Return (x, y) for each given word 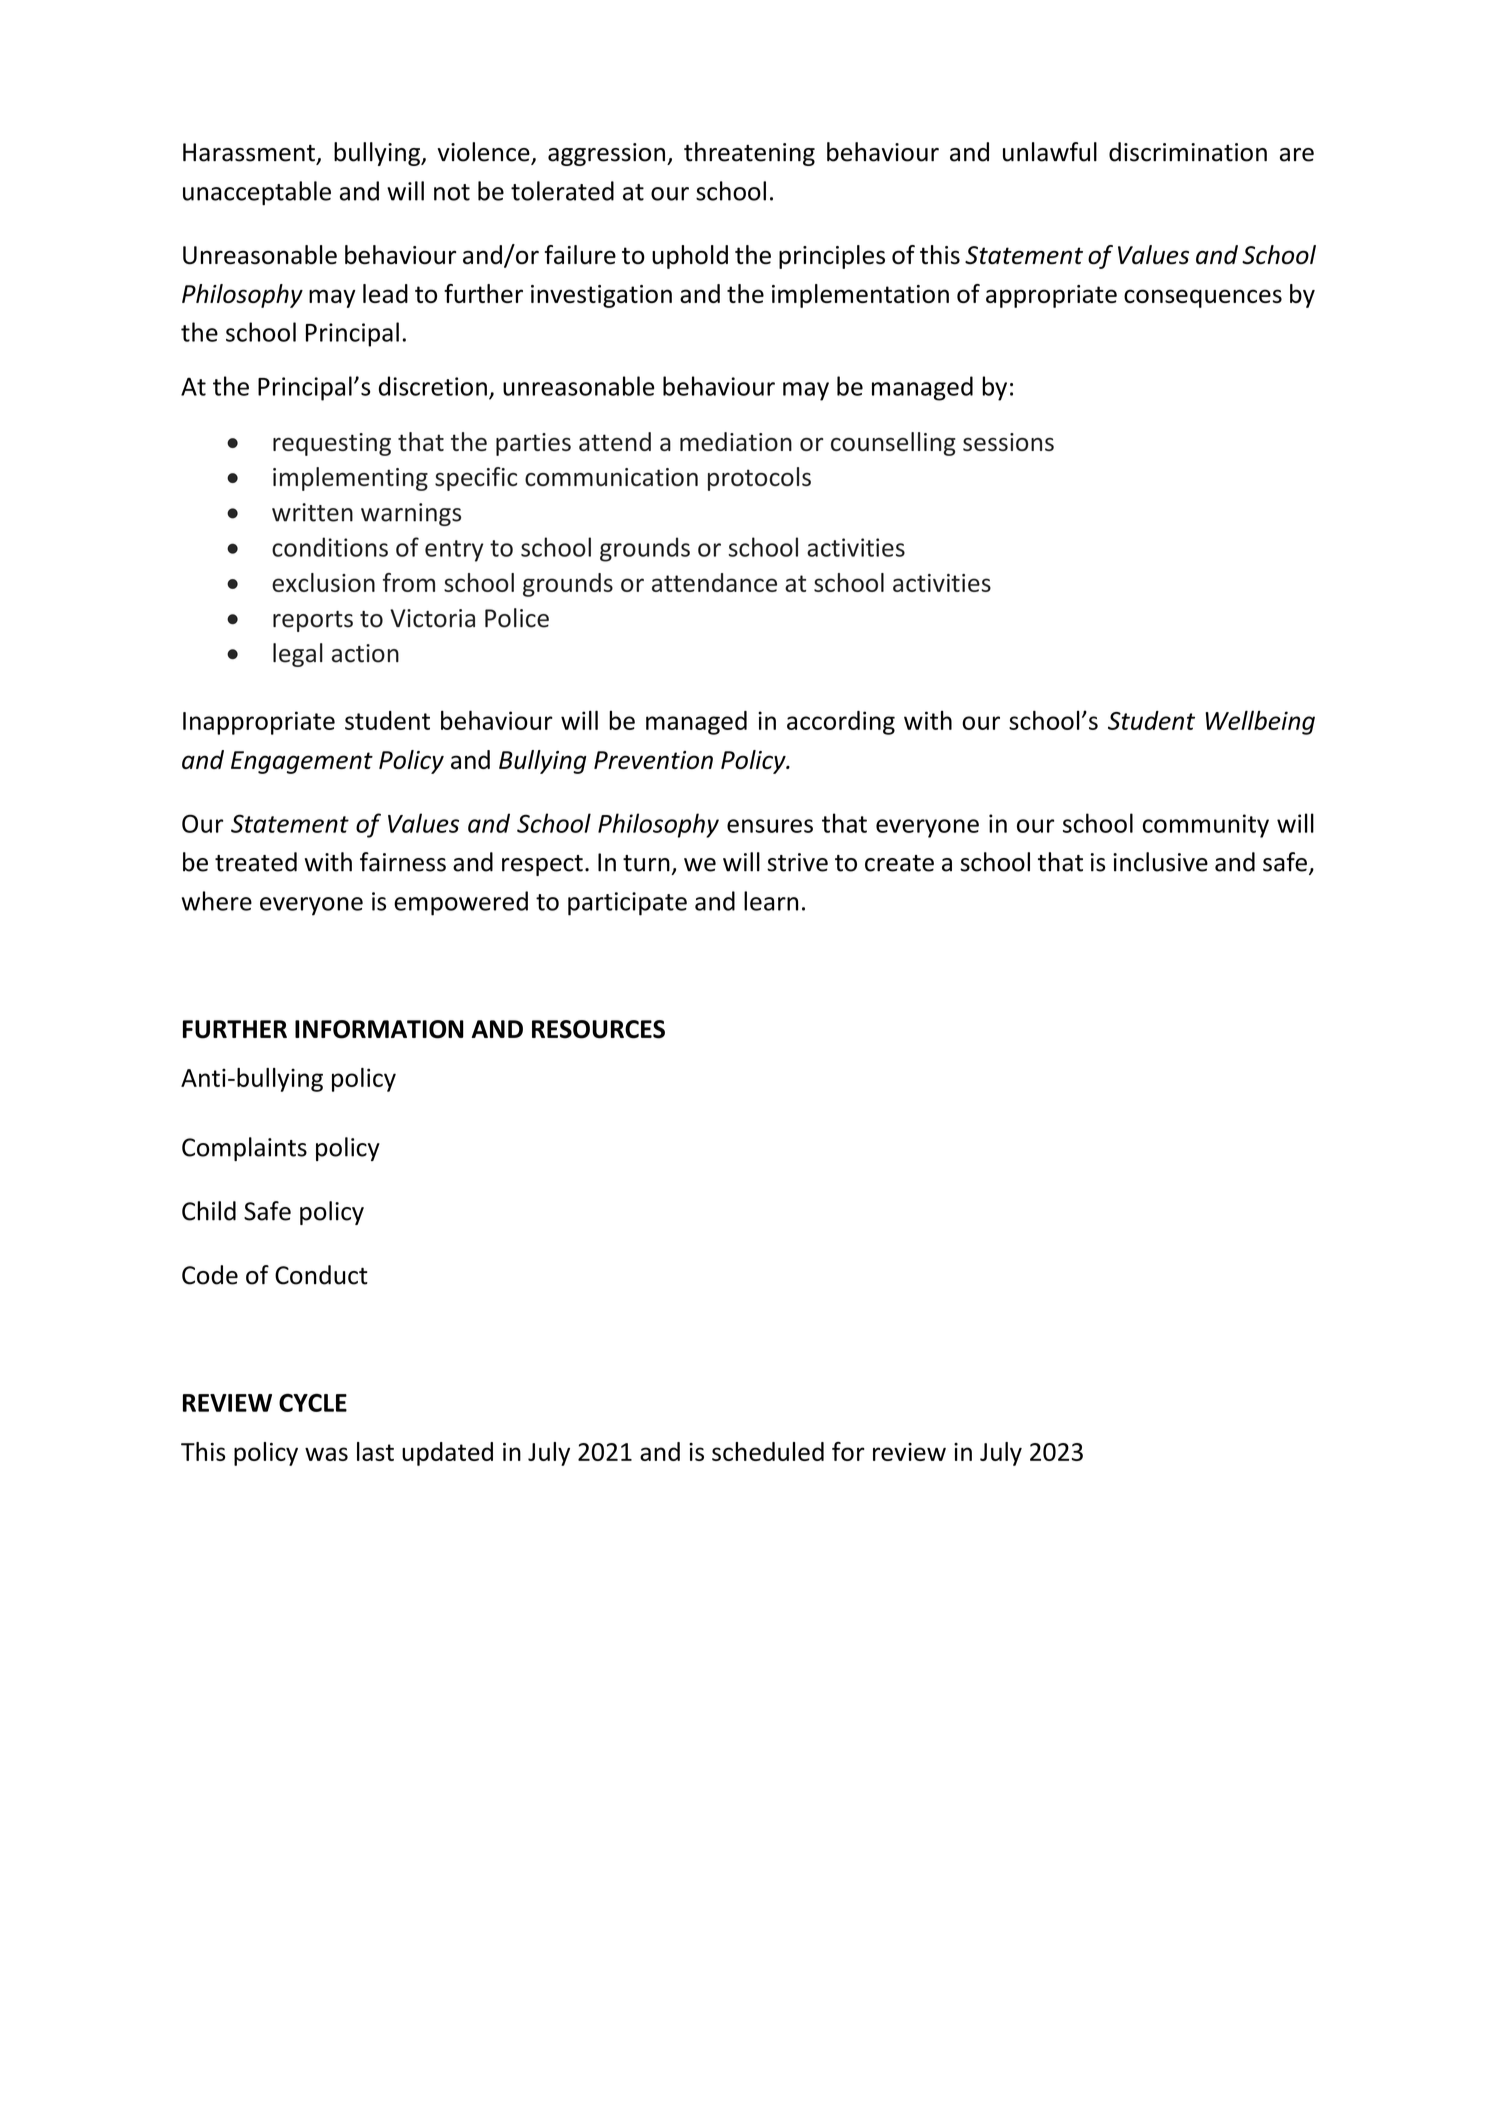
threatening (749, 154)
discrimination (1188, 152)
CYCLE (313, 1402)
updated (447, 1454)
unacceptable (257, 193)
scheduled (768, 1451)
